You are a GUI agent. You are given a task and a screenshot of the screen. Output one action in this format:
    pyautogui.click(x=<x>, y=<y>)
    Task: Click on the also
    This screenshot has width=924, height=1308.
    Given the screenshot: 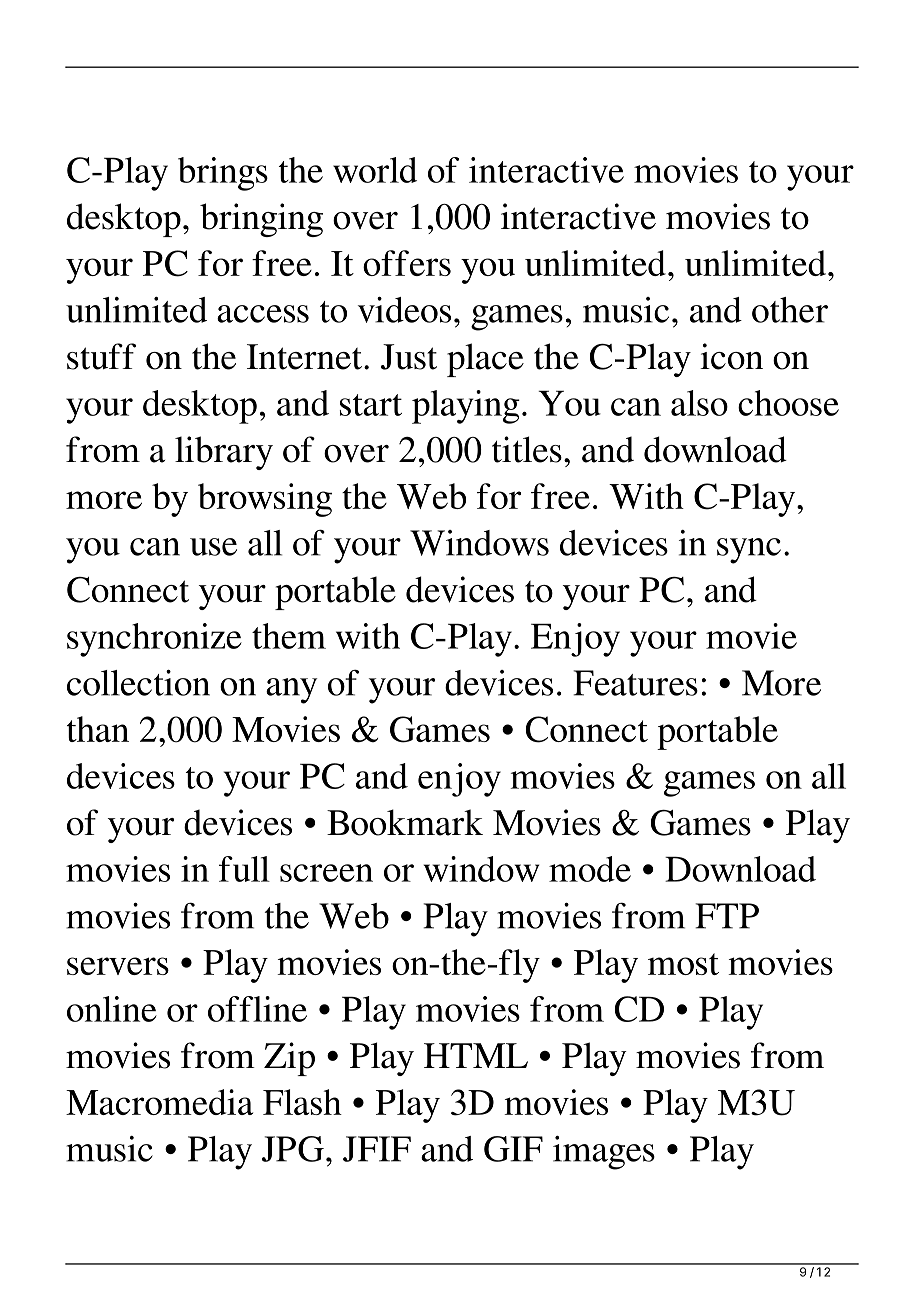 What is the action you would take?
    pyautogui.click(x=699, y=403)
